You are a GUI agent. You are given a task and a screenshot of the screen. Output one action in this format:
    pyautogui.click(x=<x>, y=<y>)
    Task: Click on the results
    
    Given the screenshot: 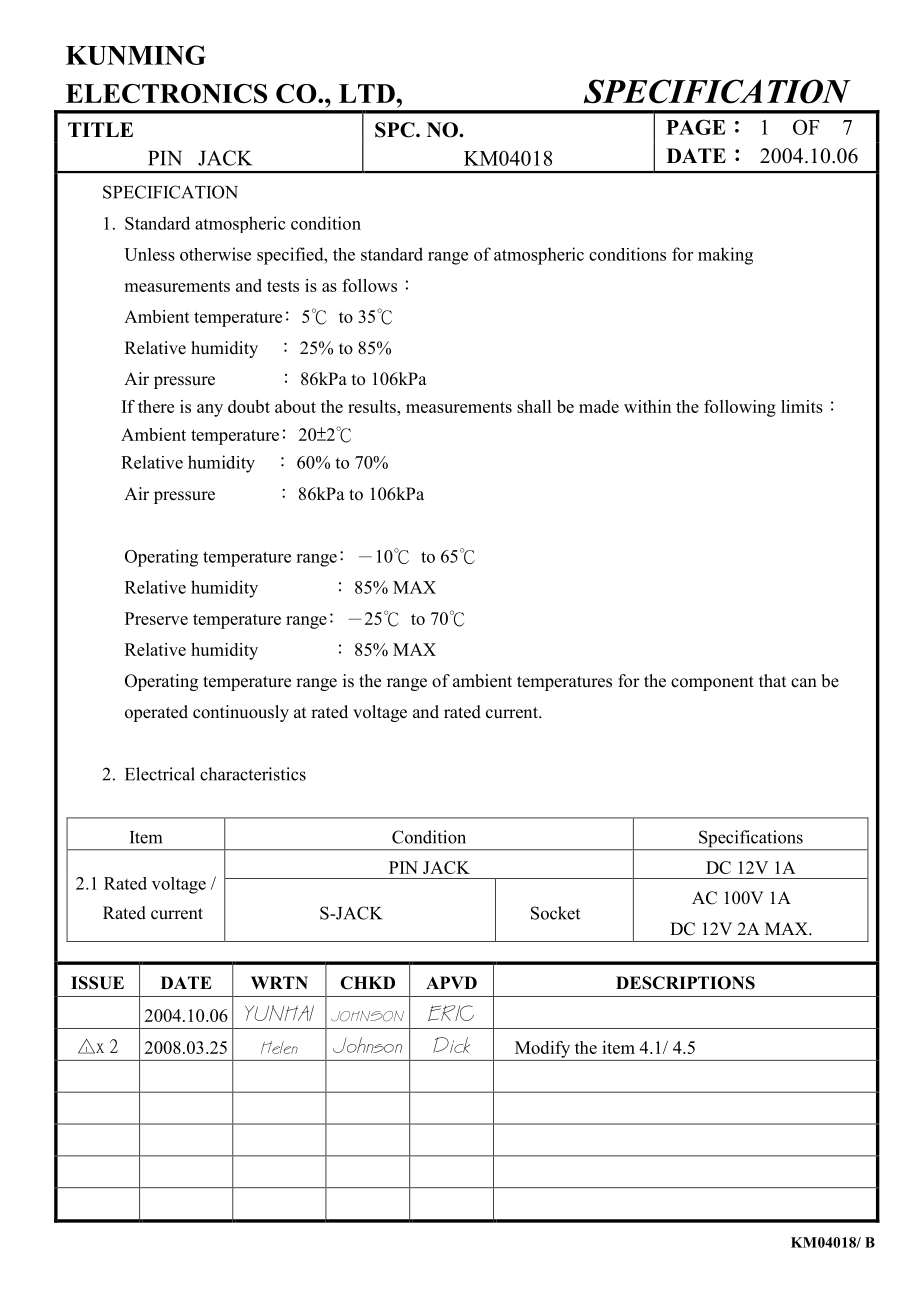 What is the action you would take?
    pyautogui.click(x=373, y=406)
